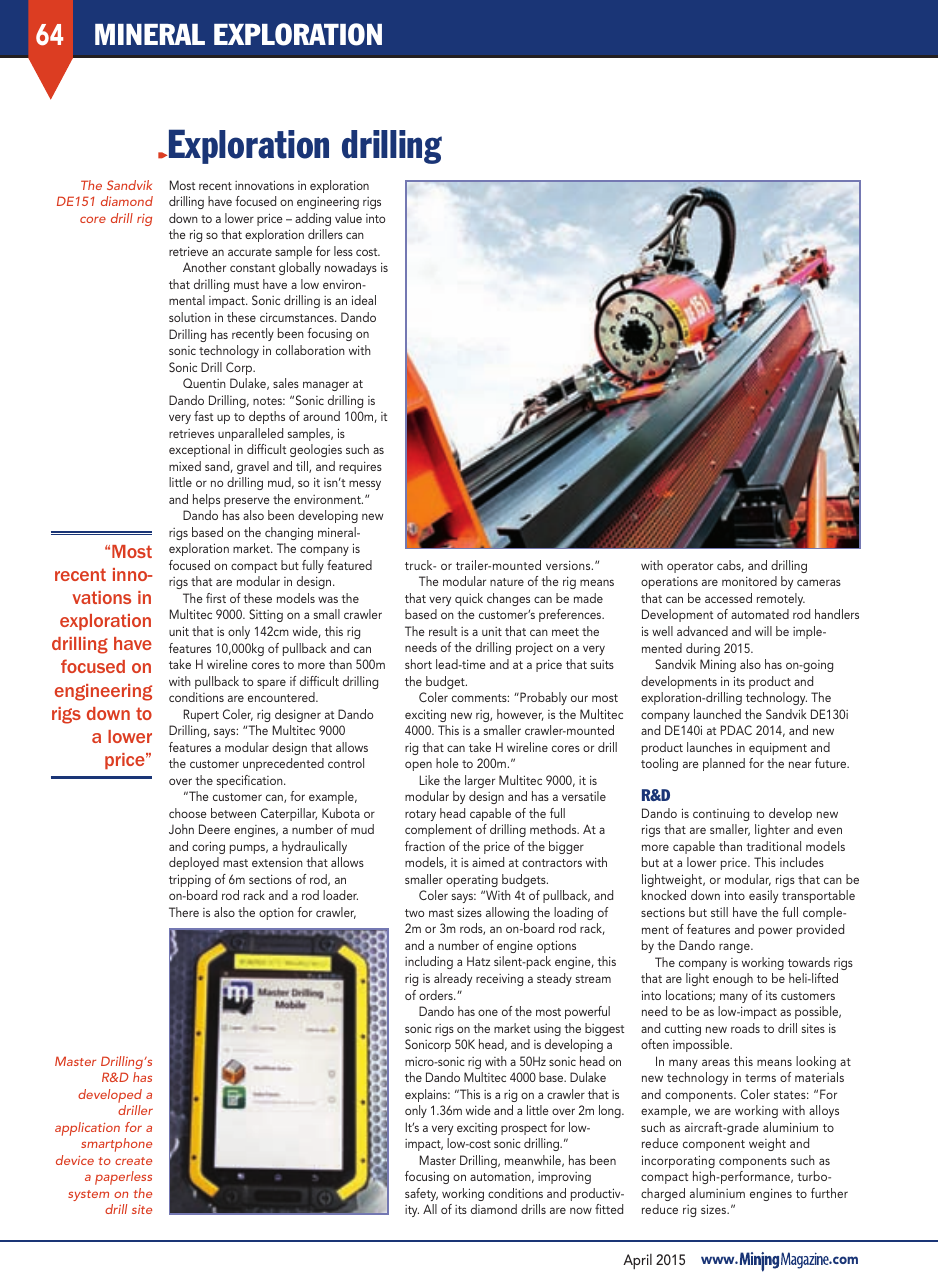  Describe the element at coordinates (88, 1195) in the screenshot. I see `system` at that location.
